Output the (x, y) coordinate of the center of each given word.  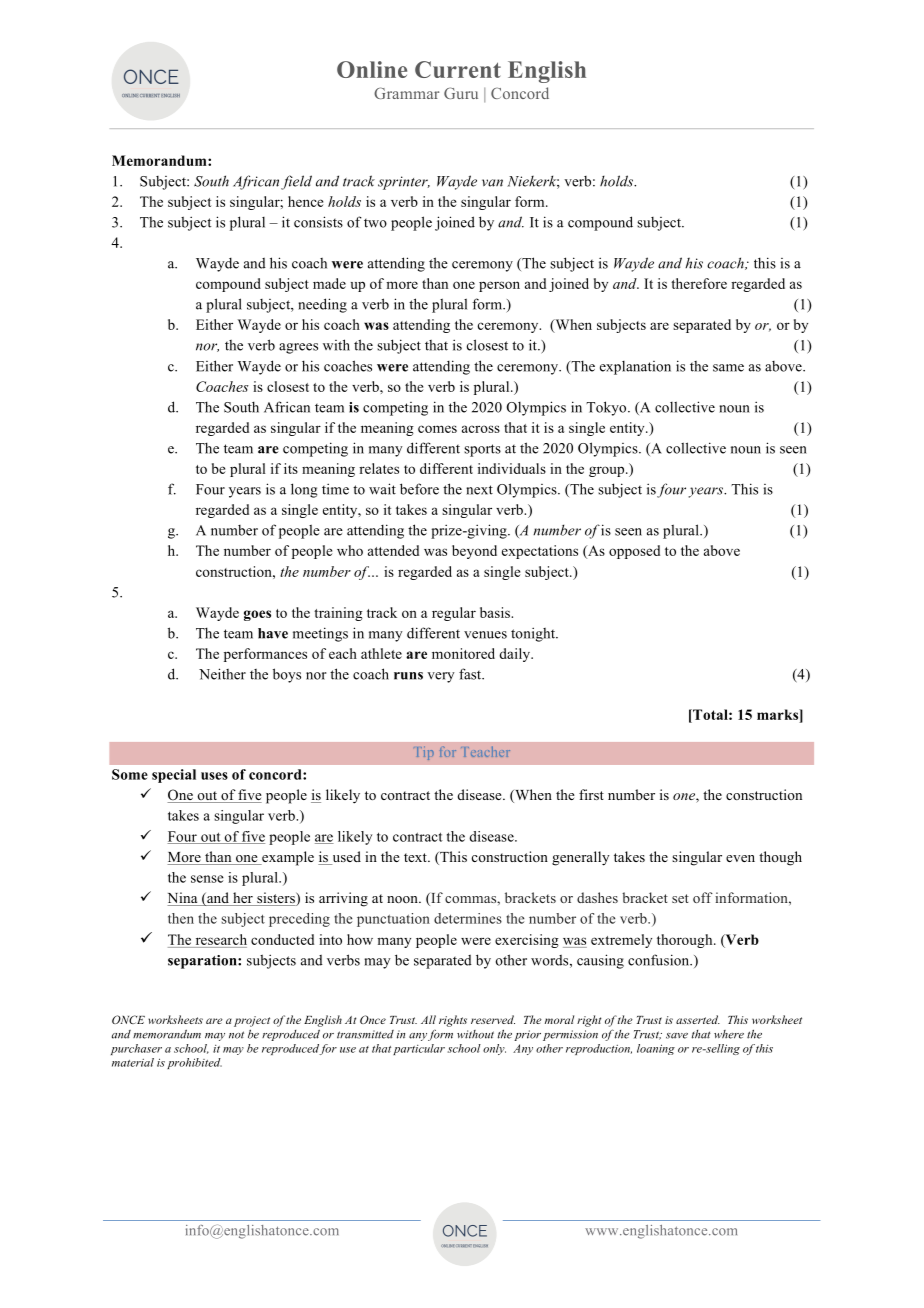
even (740, 858)
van (492, 183)
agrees (298, 348)
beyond (474, 552)
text (416, 857)
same (728, 368)
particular (419, 1049)
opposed (634, 552)
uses (214, 776)
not (236, 1035)
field (296, 182)
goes (257, 615)
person (499, 286)
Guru (461, 93)
